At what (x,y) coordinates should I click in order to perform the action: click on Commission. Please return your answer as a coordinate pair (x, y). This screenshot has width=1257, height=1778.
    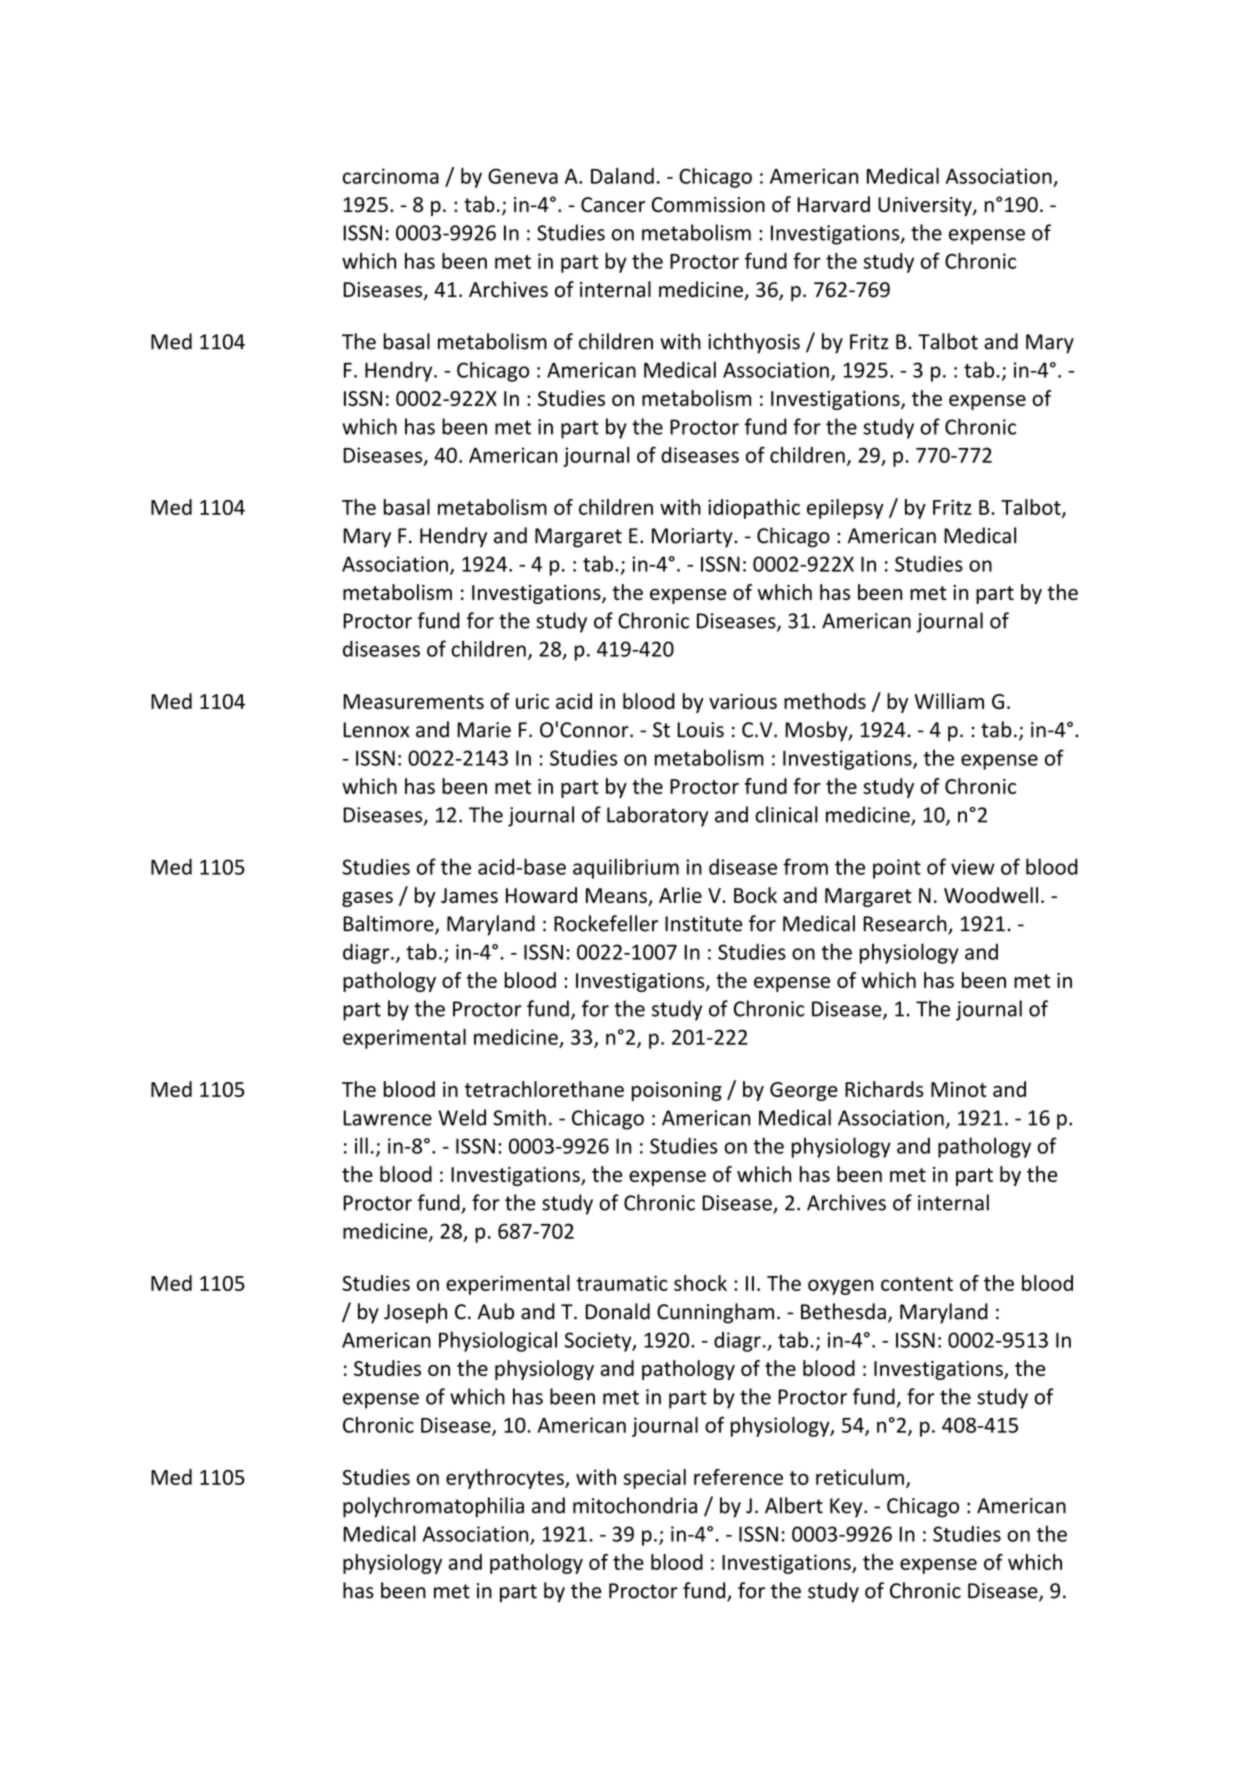
    Looking at the image, I should click on (708, 205).
